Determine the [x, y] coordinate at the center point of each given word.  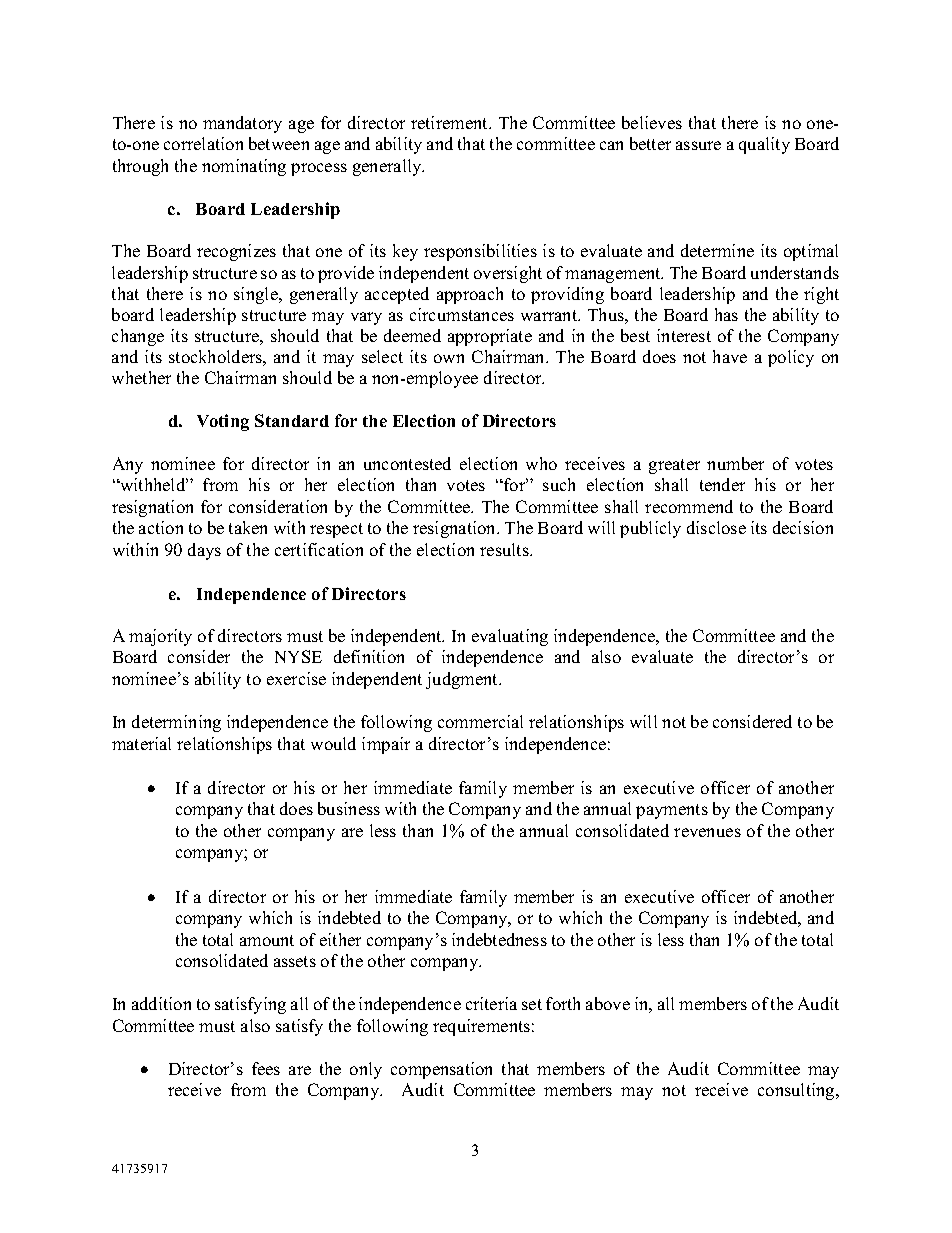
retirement [450, 122]
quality [764, 145]
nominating [244, 167]
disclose [716, 527]
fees [266, 1068]
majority [160, 637]
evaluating [510, 637]
